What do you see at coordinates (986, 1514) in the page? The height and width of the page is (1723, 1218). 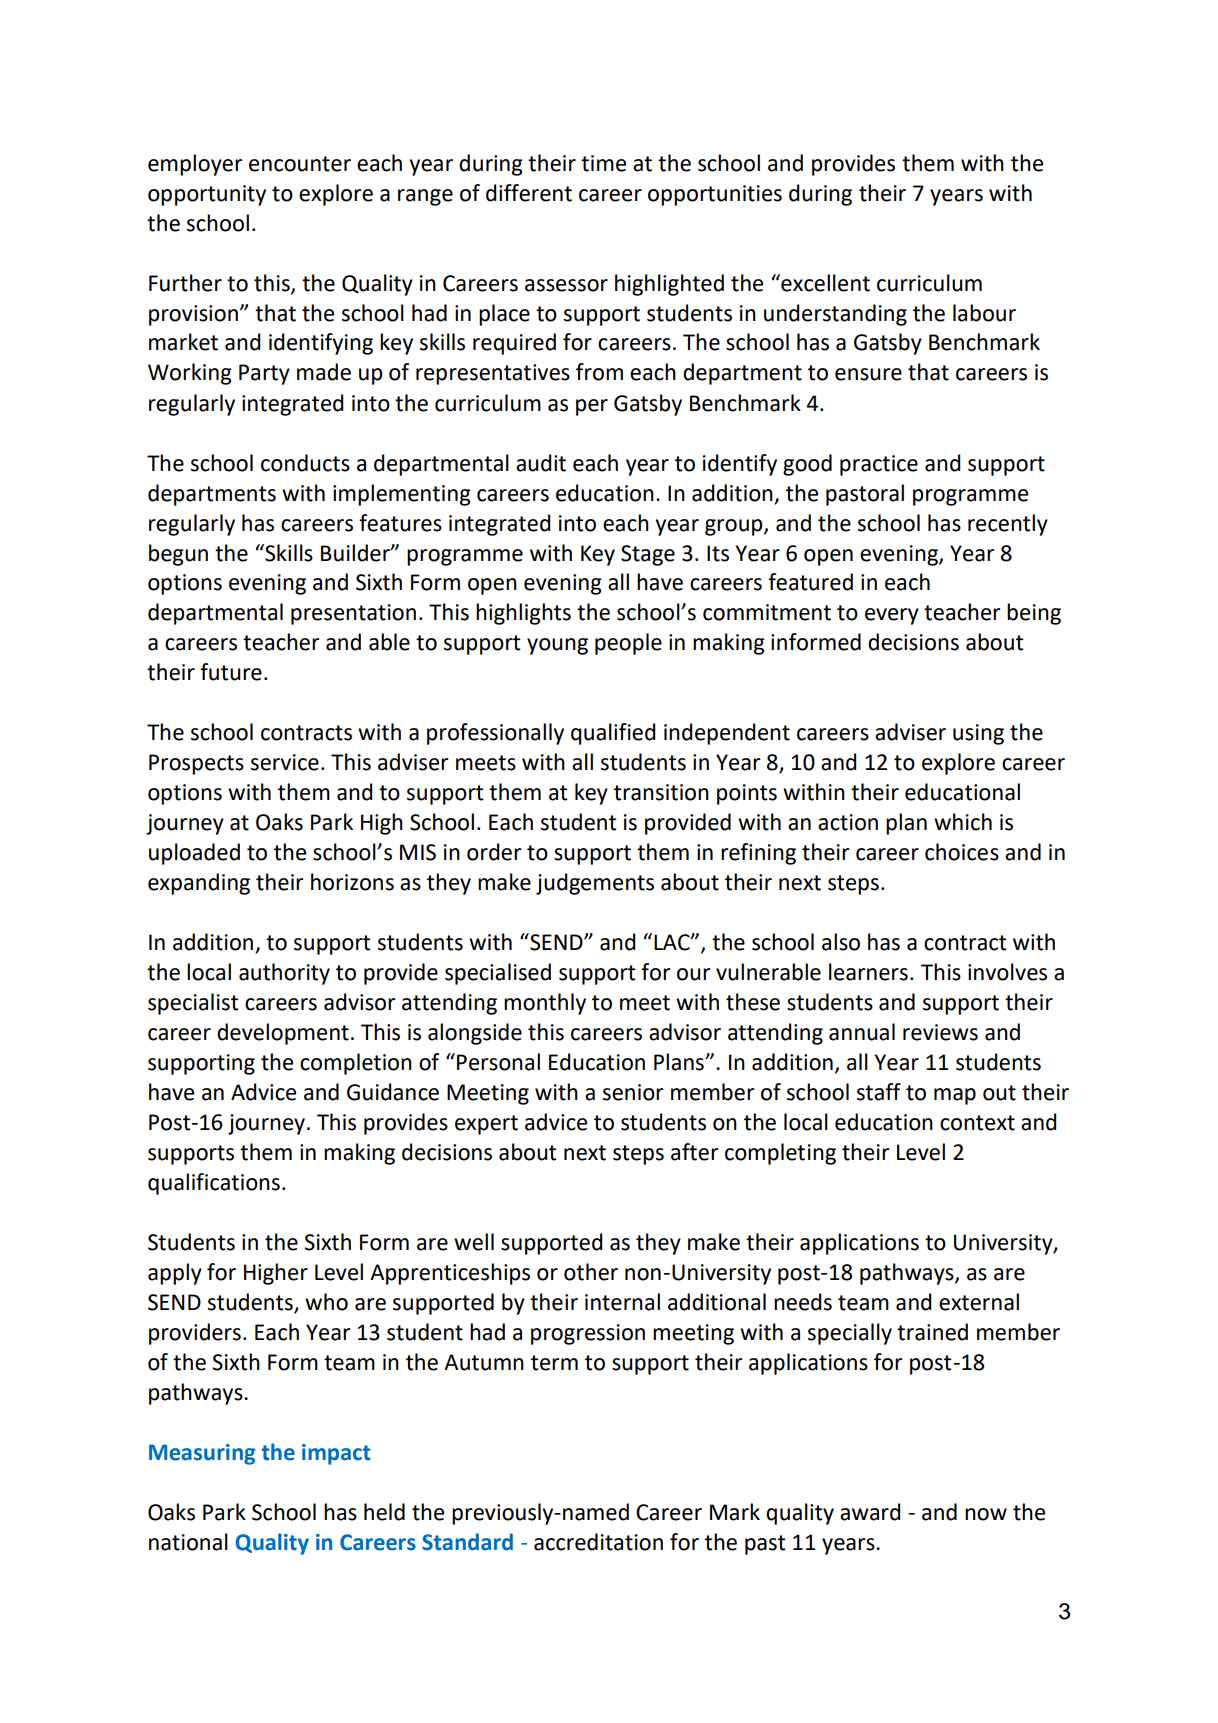 I see `now` at bounding box center [986, 1514].
